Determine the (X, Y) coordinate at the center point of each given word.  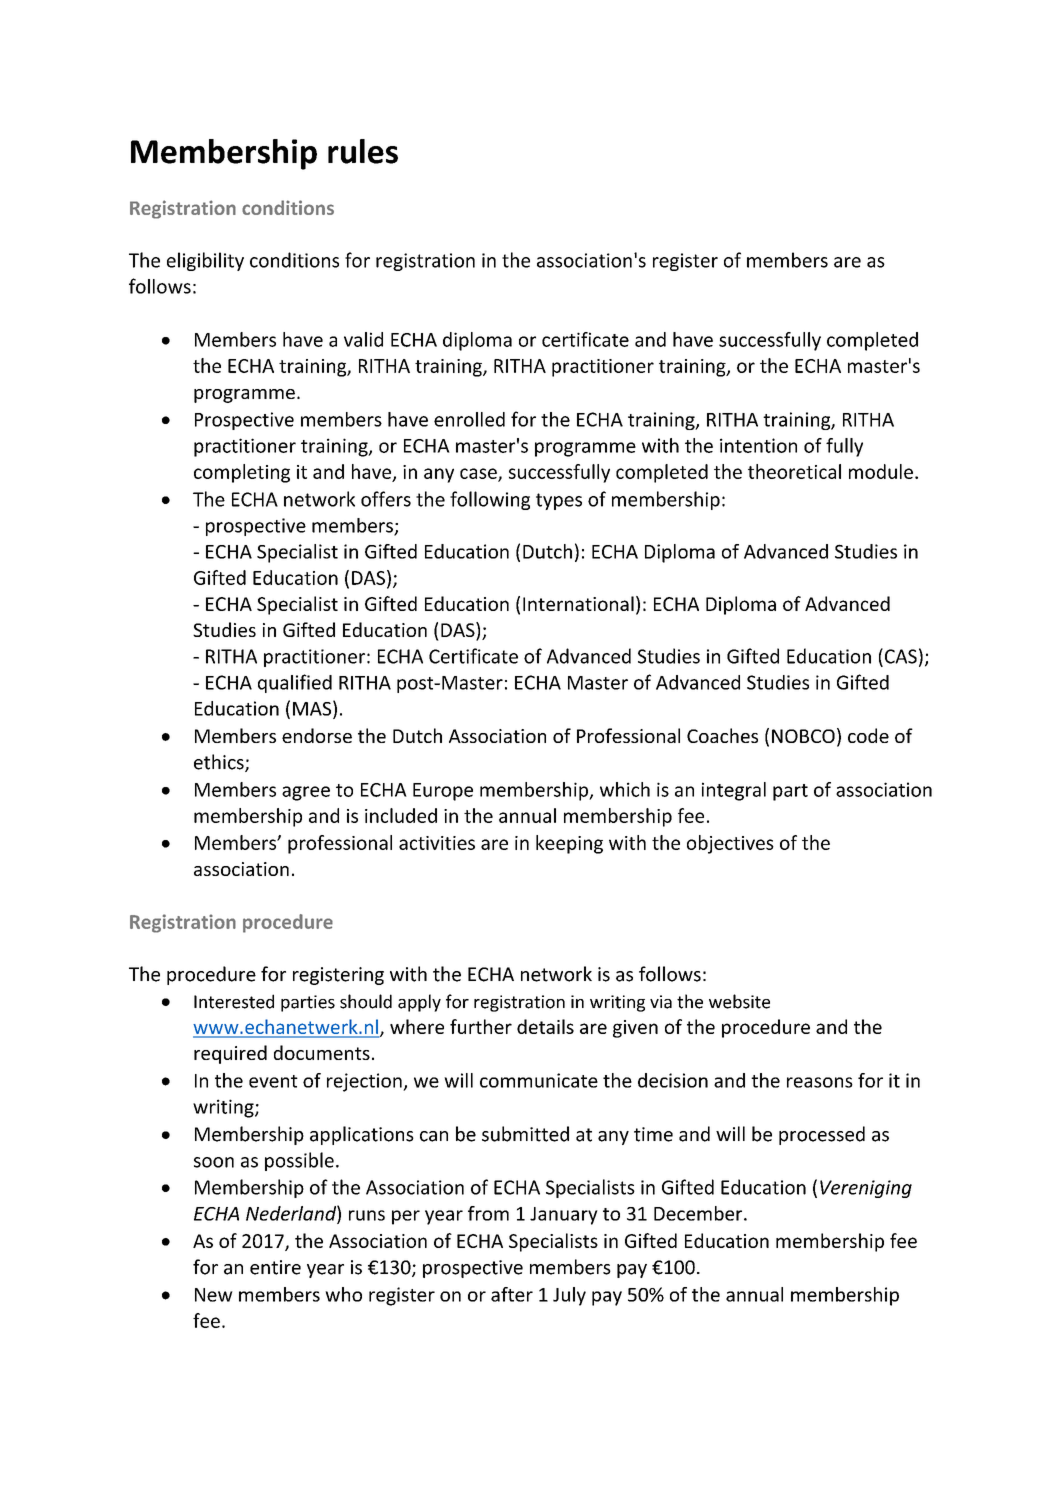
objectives (730, 844)
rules (363, 151)
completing (242, 473)
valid (363, 339)
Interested (234, 1001)
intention (758, 445)
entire (275, 1267)
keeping (569, 844)
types (559, 501)
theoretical (794, 471)
